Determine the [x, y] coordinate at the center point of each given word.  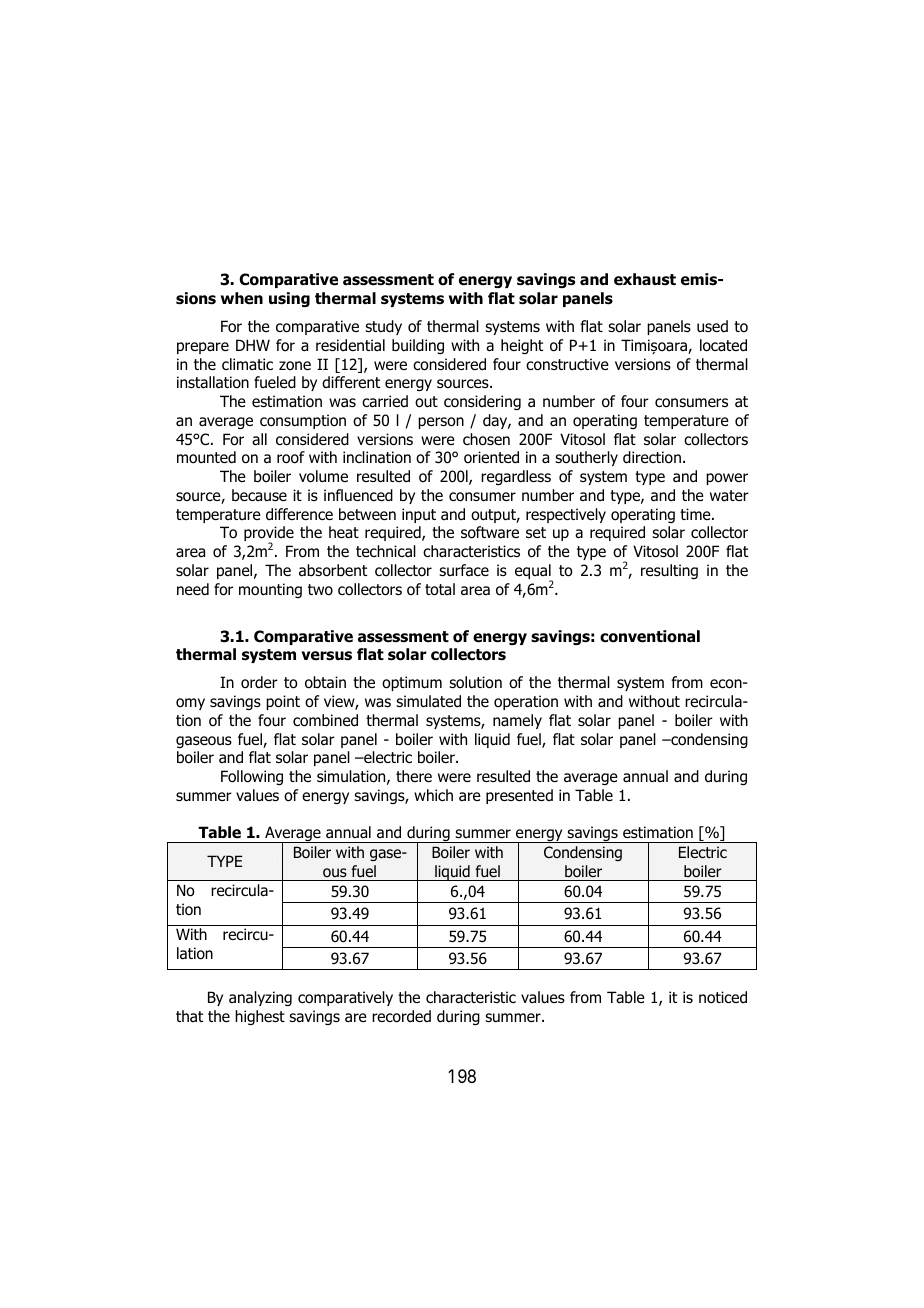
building [418, 346]
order [259, 682]
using [289, 299]
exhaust [645, 279]
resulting [669, 571]
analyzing [260, 998]
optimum [412, 683]
